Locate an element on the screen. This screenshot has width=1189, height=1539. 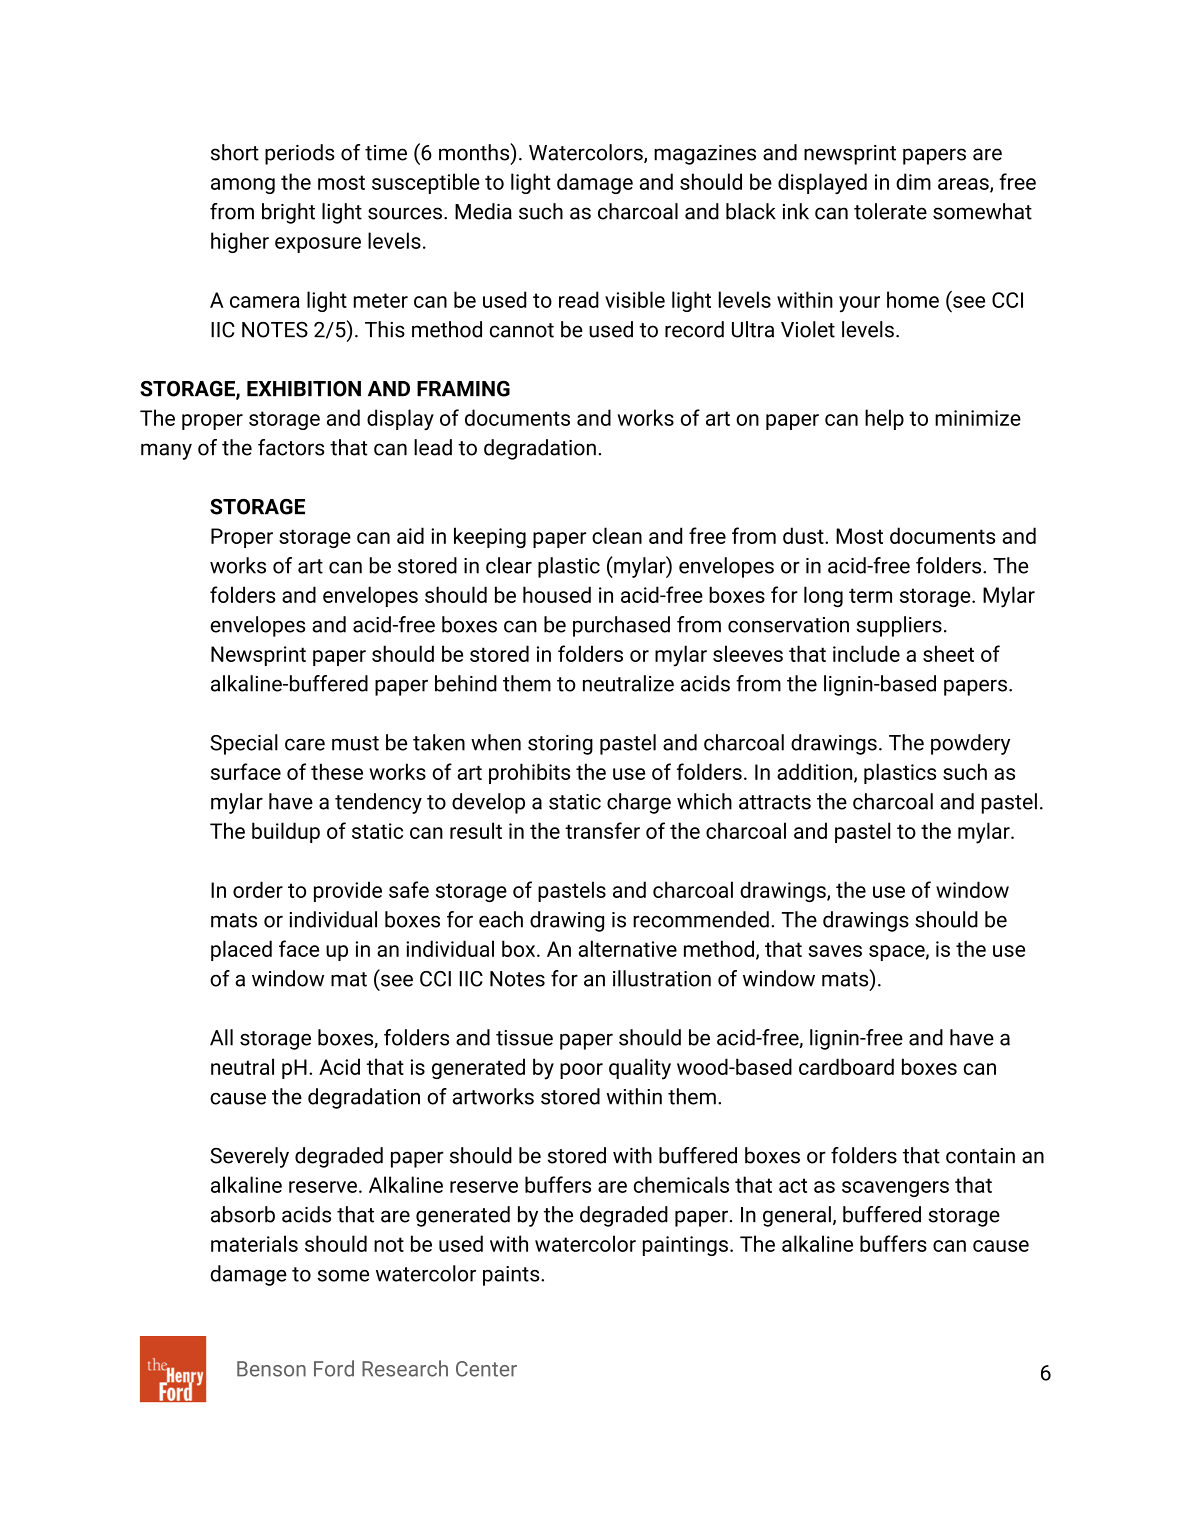
paints is located at coordinates (512, 1276).
